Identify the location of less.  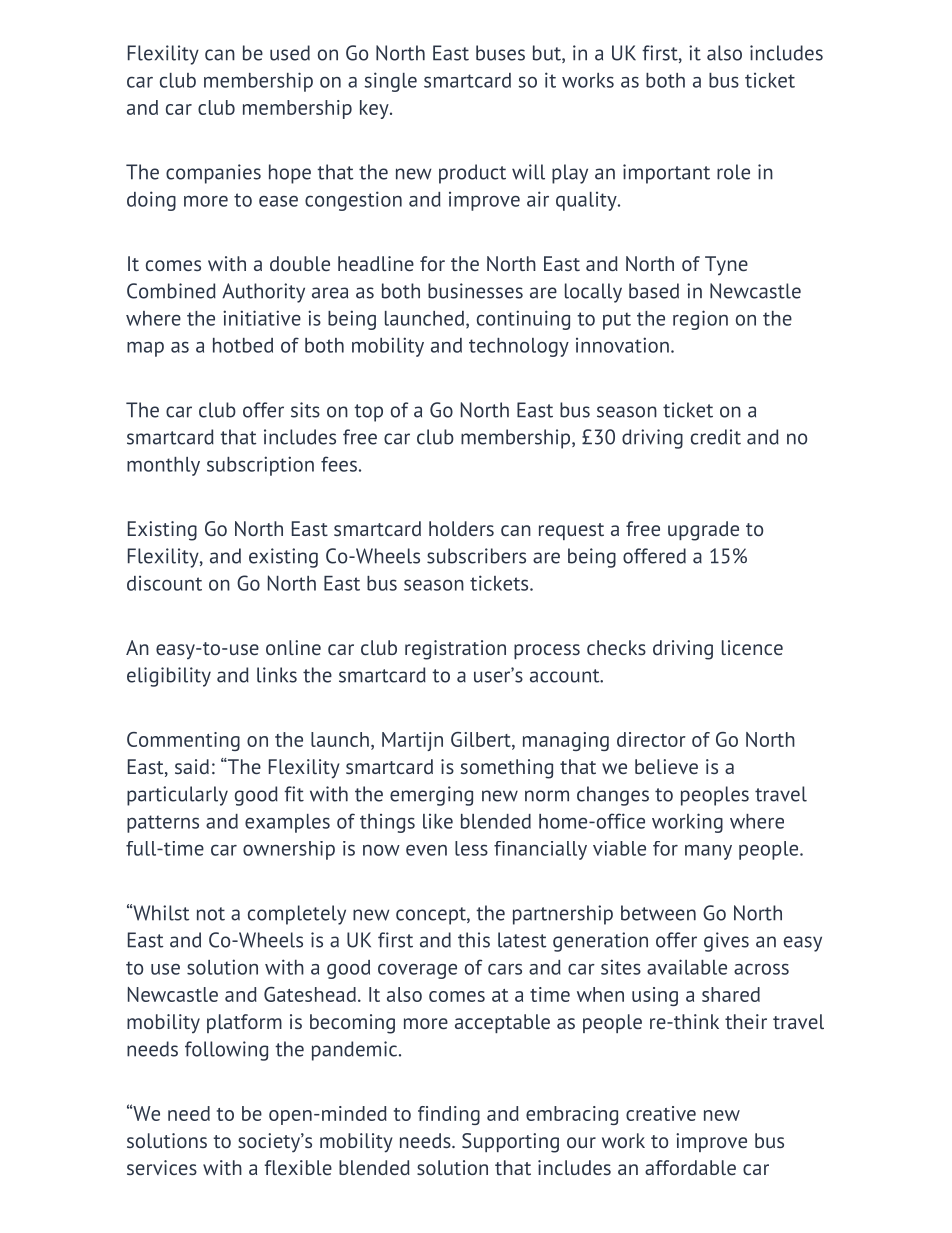
(471, 848).
